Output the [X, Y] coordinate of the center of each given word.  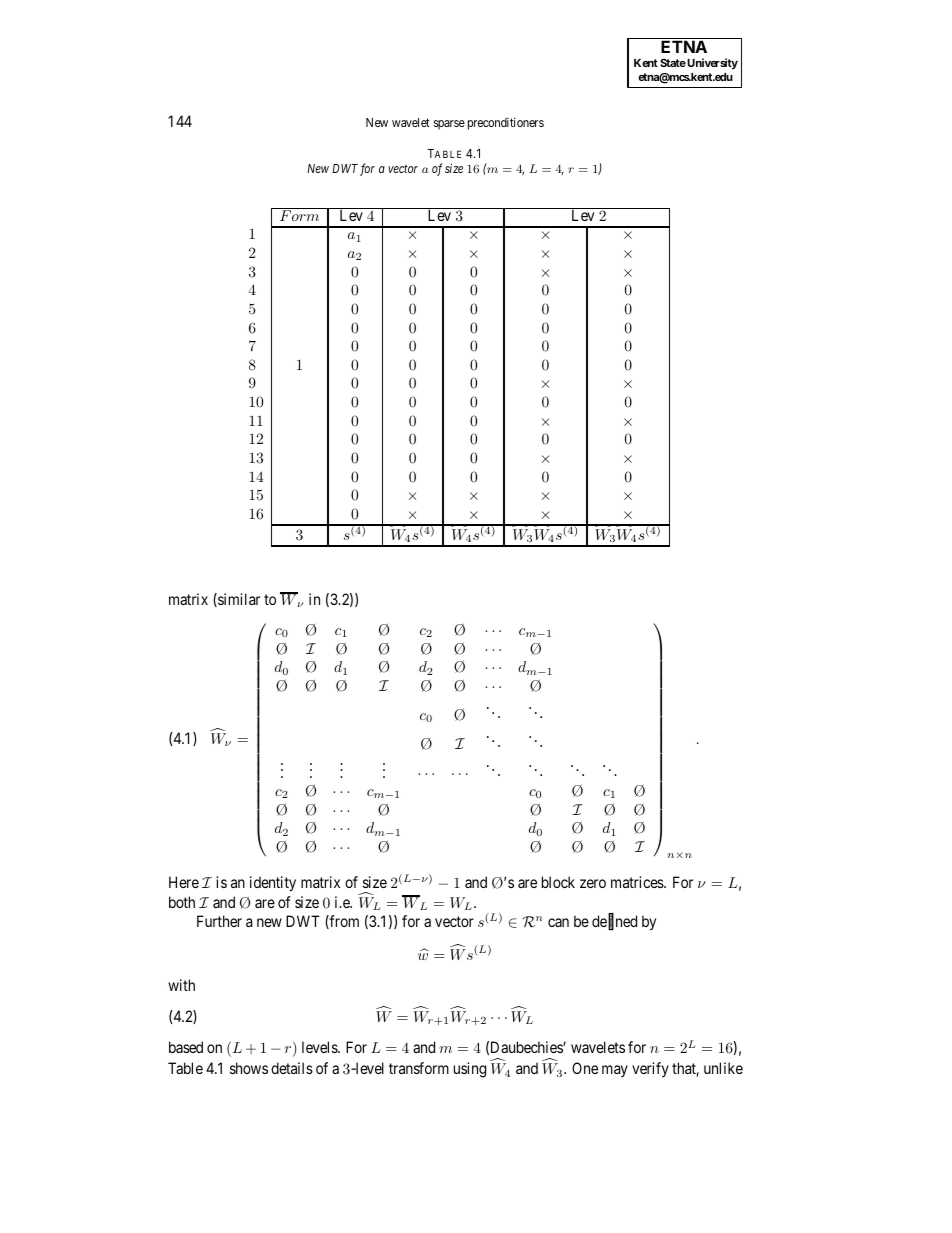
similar [238, 600]
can [558, 922]
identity [273, 883]
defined [614, 922]
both [182, 902]
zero [593, 883]
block [558, 882]
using [470, 1070]
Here [184, 882]
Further [219, 921]
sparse [449, 125]
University [711, 64]
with [181, 985]
